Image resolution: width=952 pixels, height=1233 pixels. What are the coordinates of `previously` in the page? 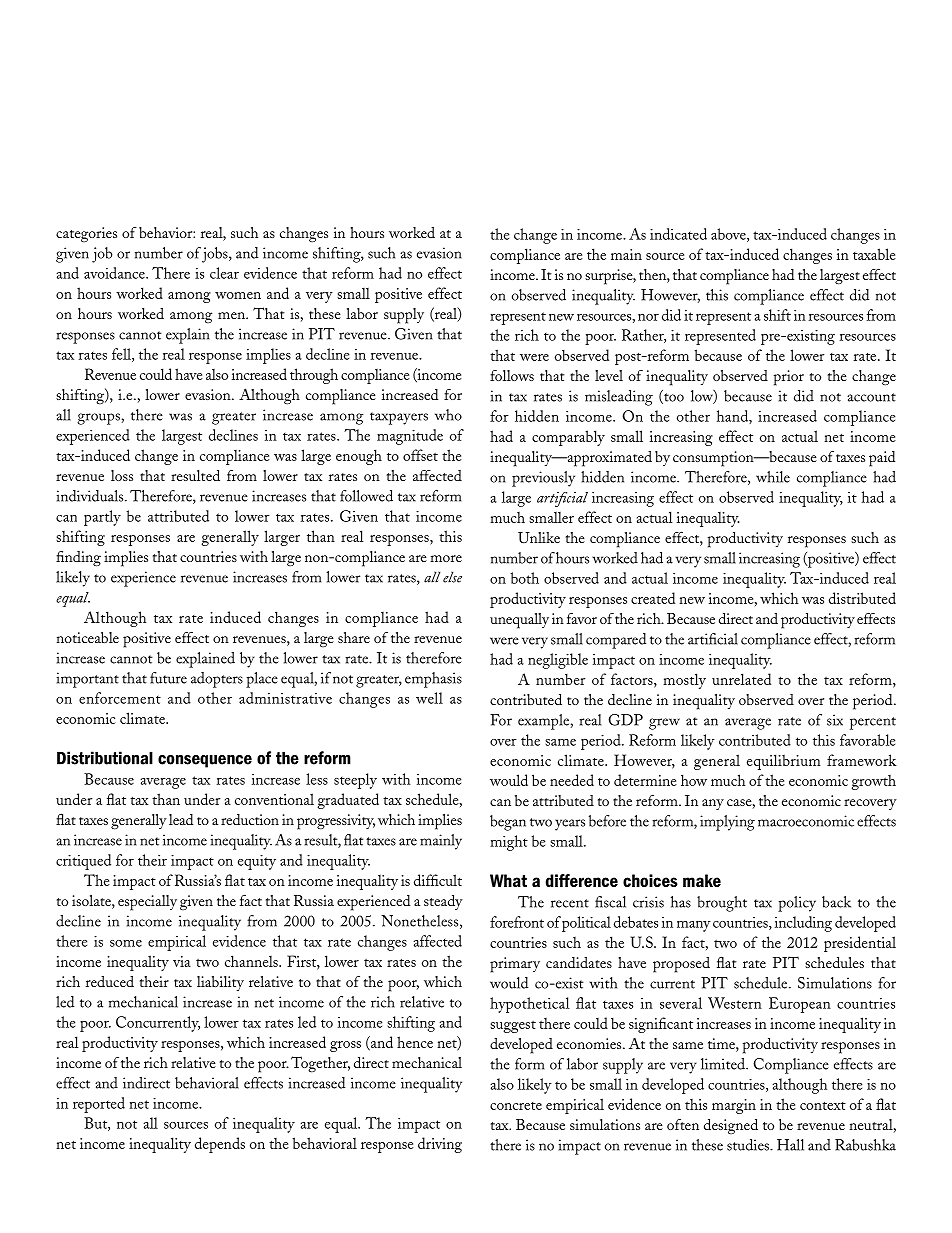 It's located at (543, 479).
